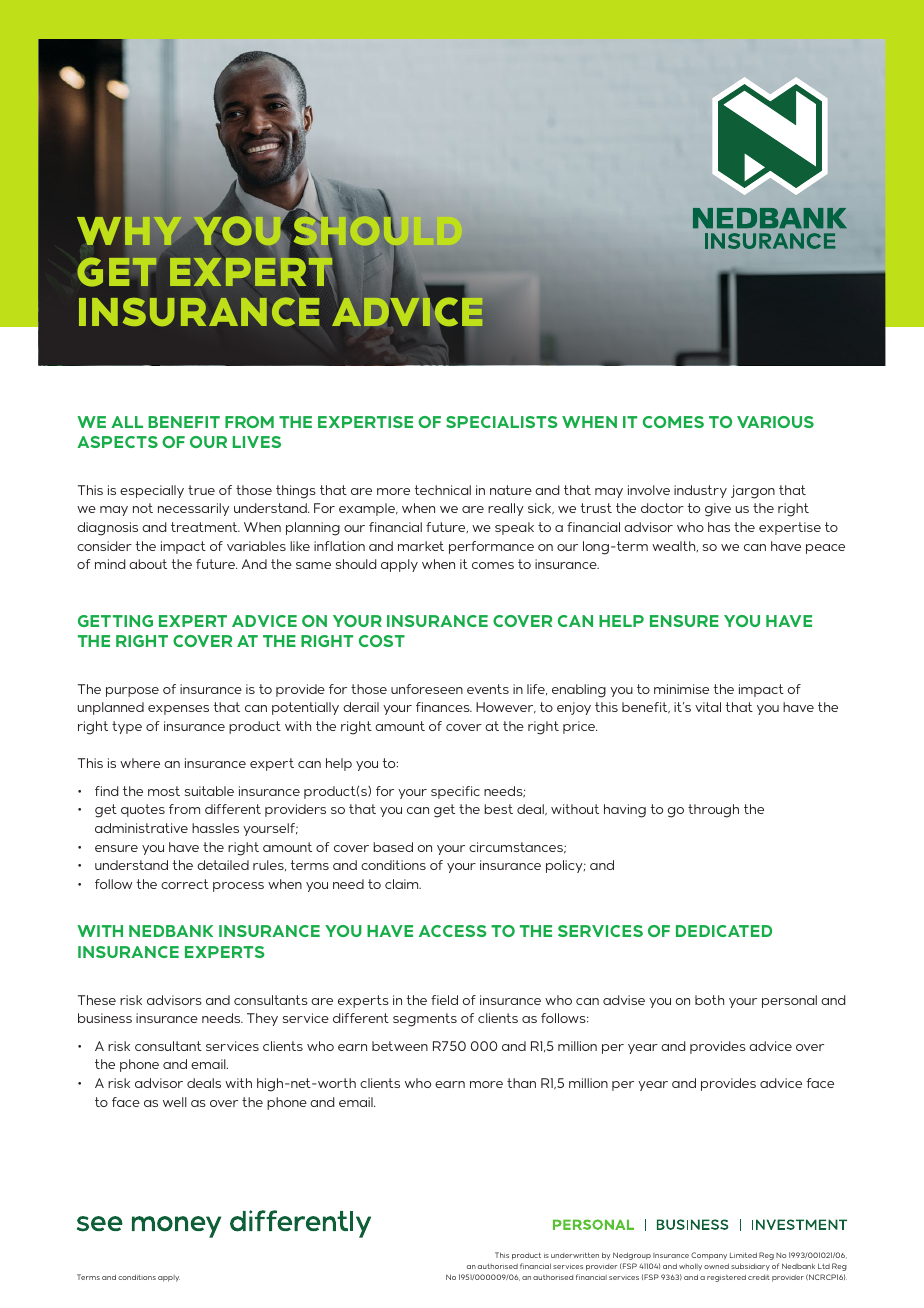 Image resolution: width=924 pixels, height=1308 pixels. Describe the element at coordinates (775, 422) in the document. I see `VARIOUS` at that location.
